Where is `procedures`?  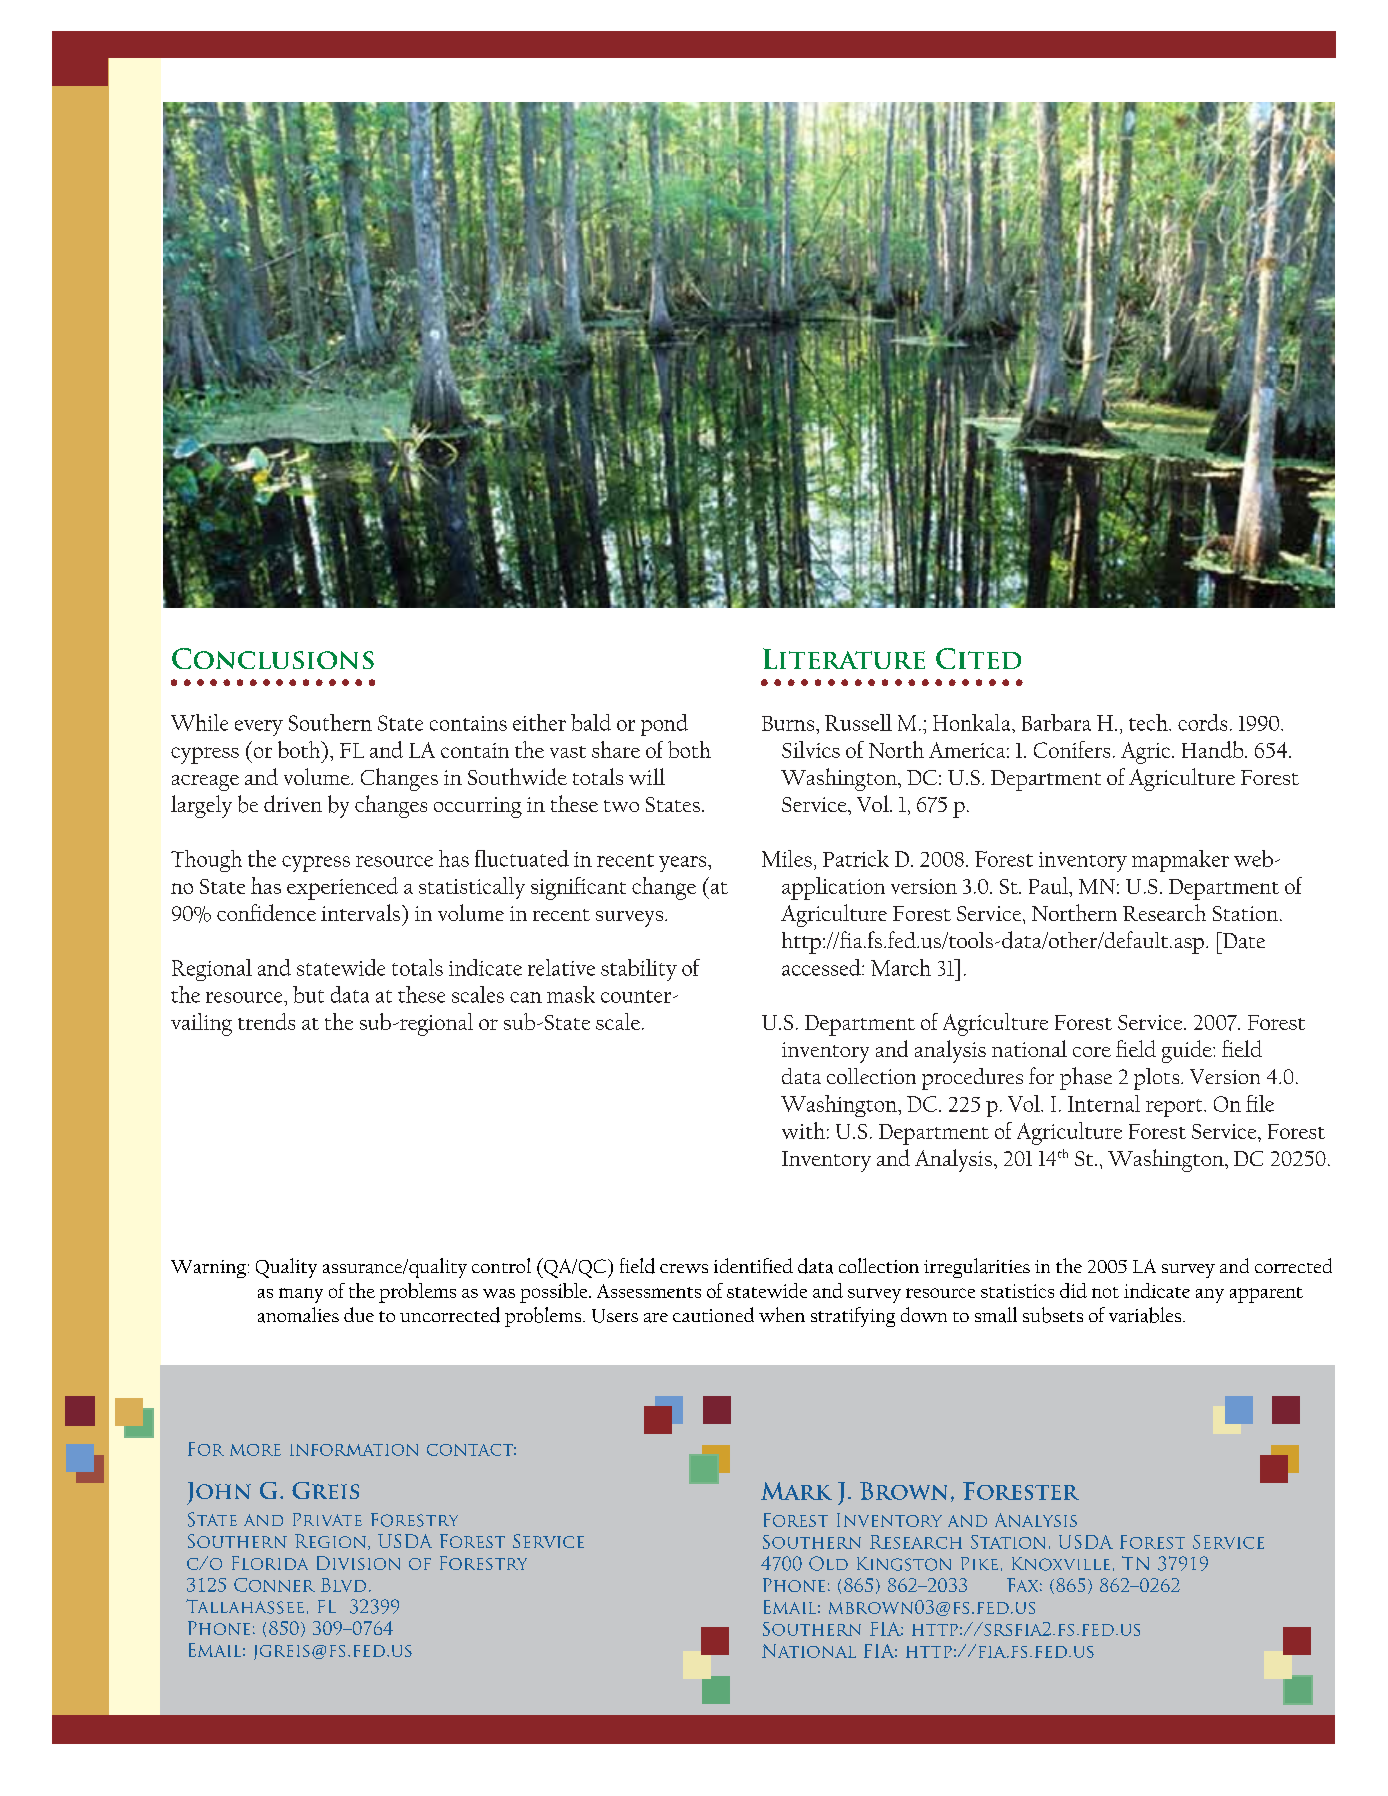 procedures is located at coordinates (972, 1079).
